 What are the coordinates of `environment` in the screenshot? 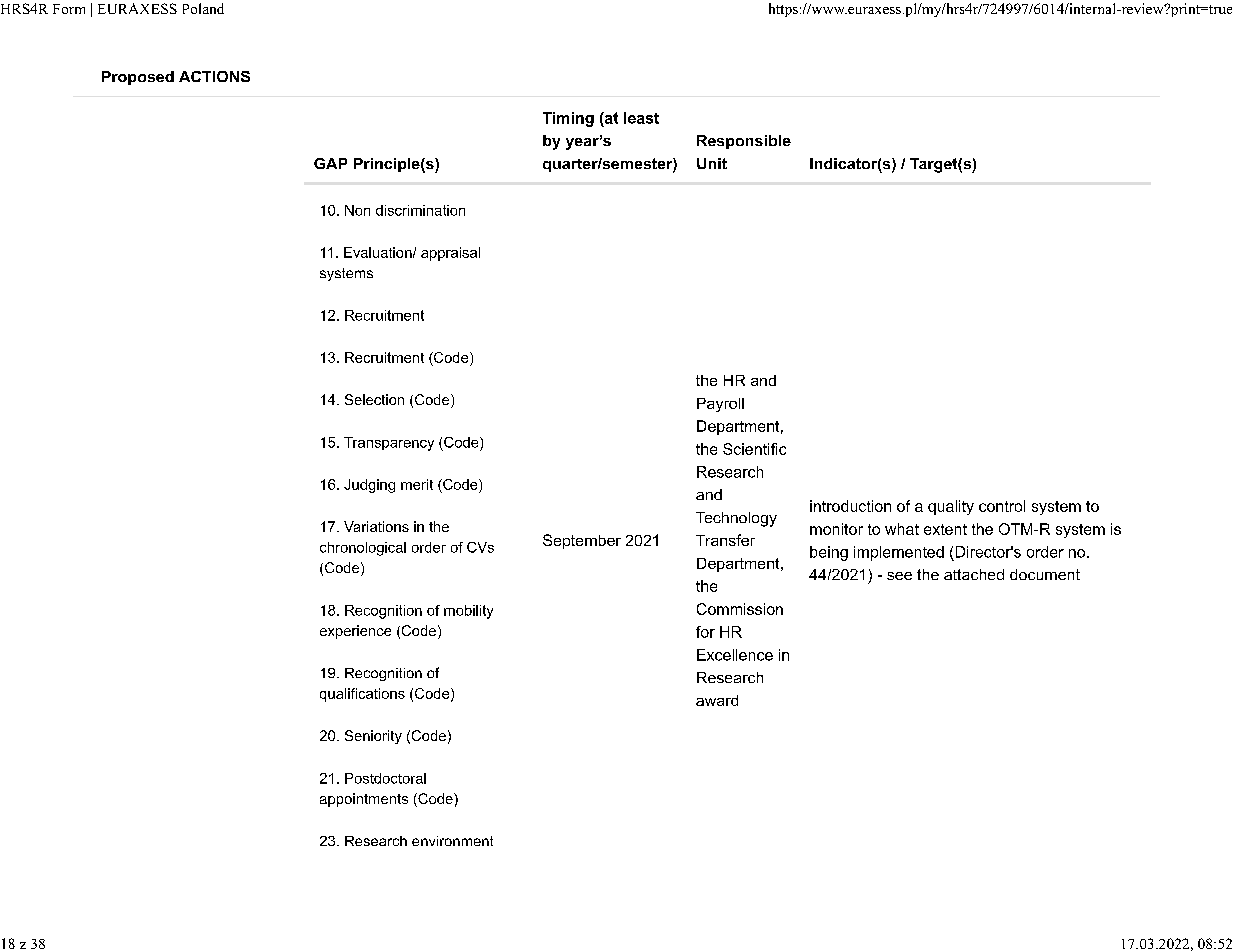 It's located at (452, 841).
